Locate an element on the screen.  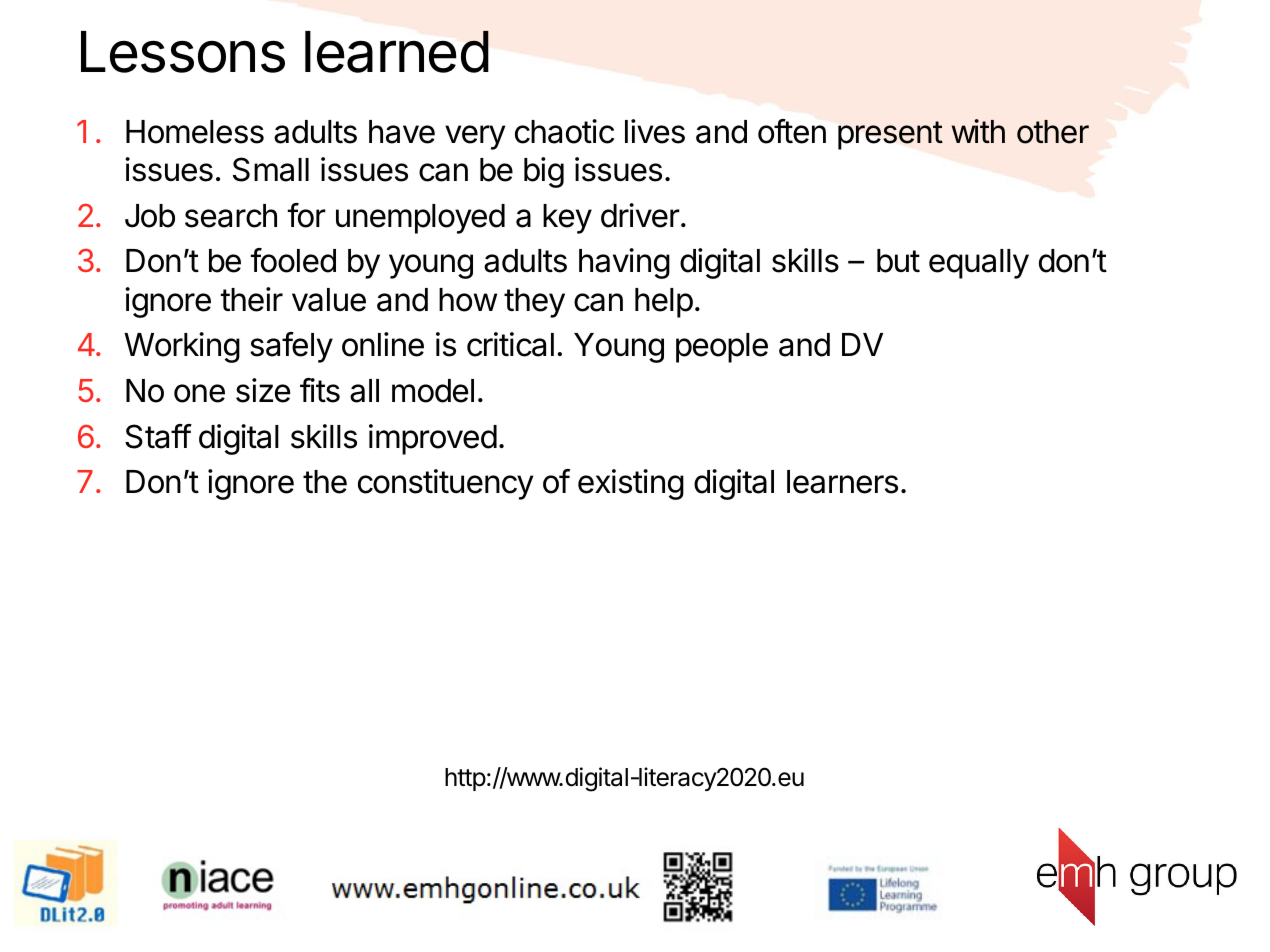
Small is located at coordinates (271, 169).
